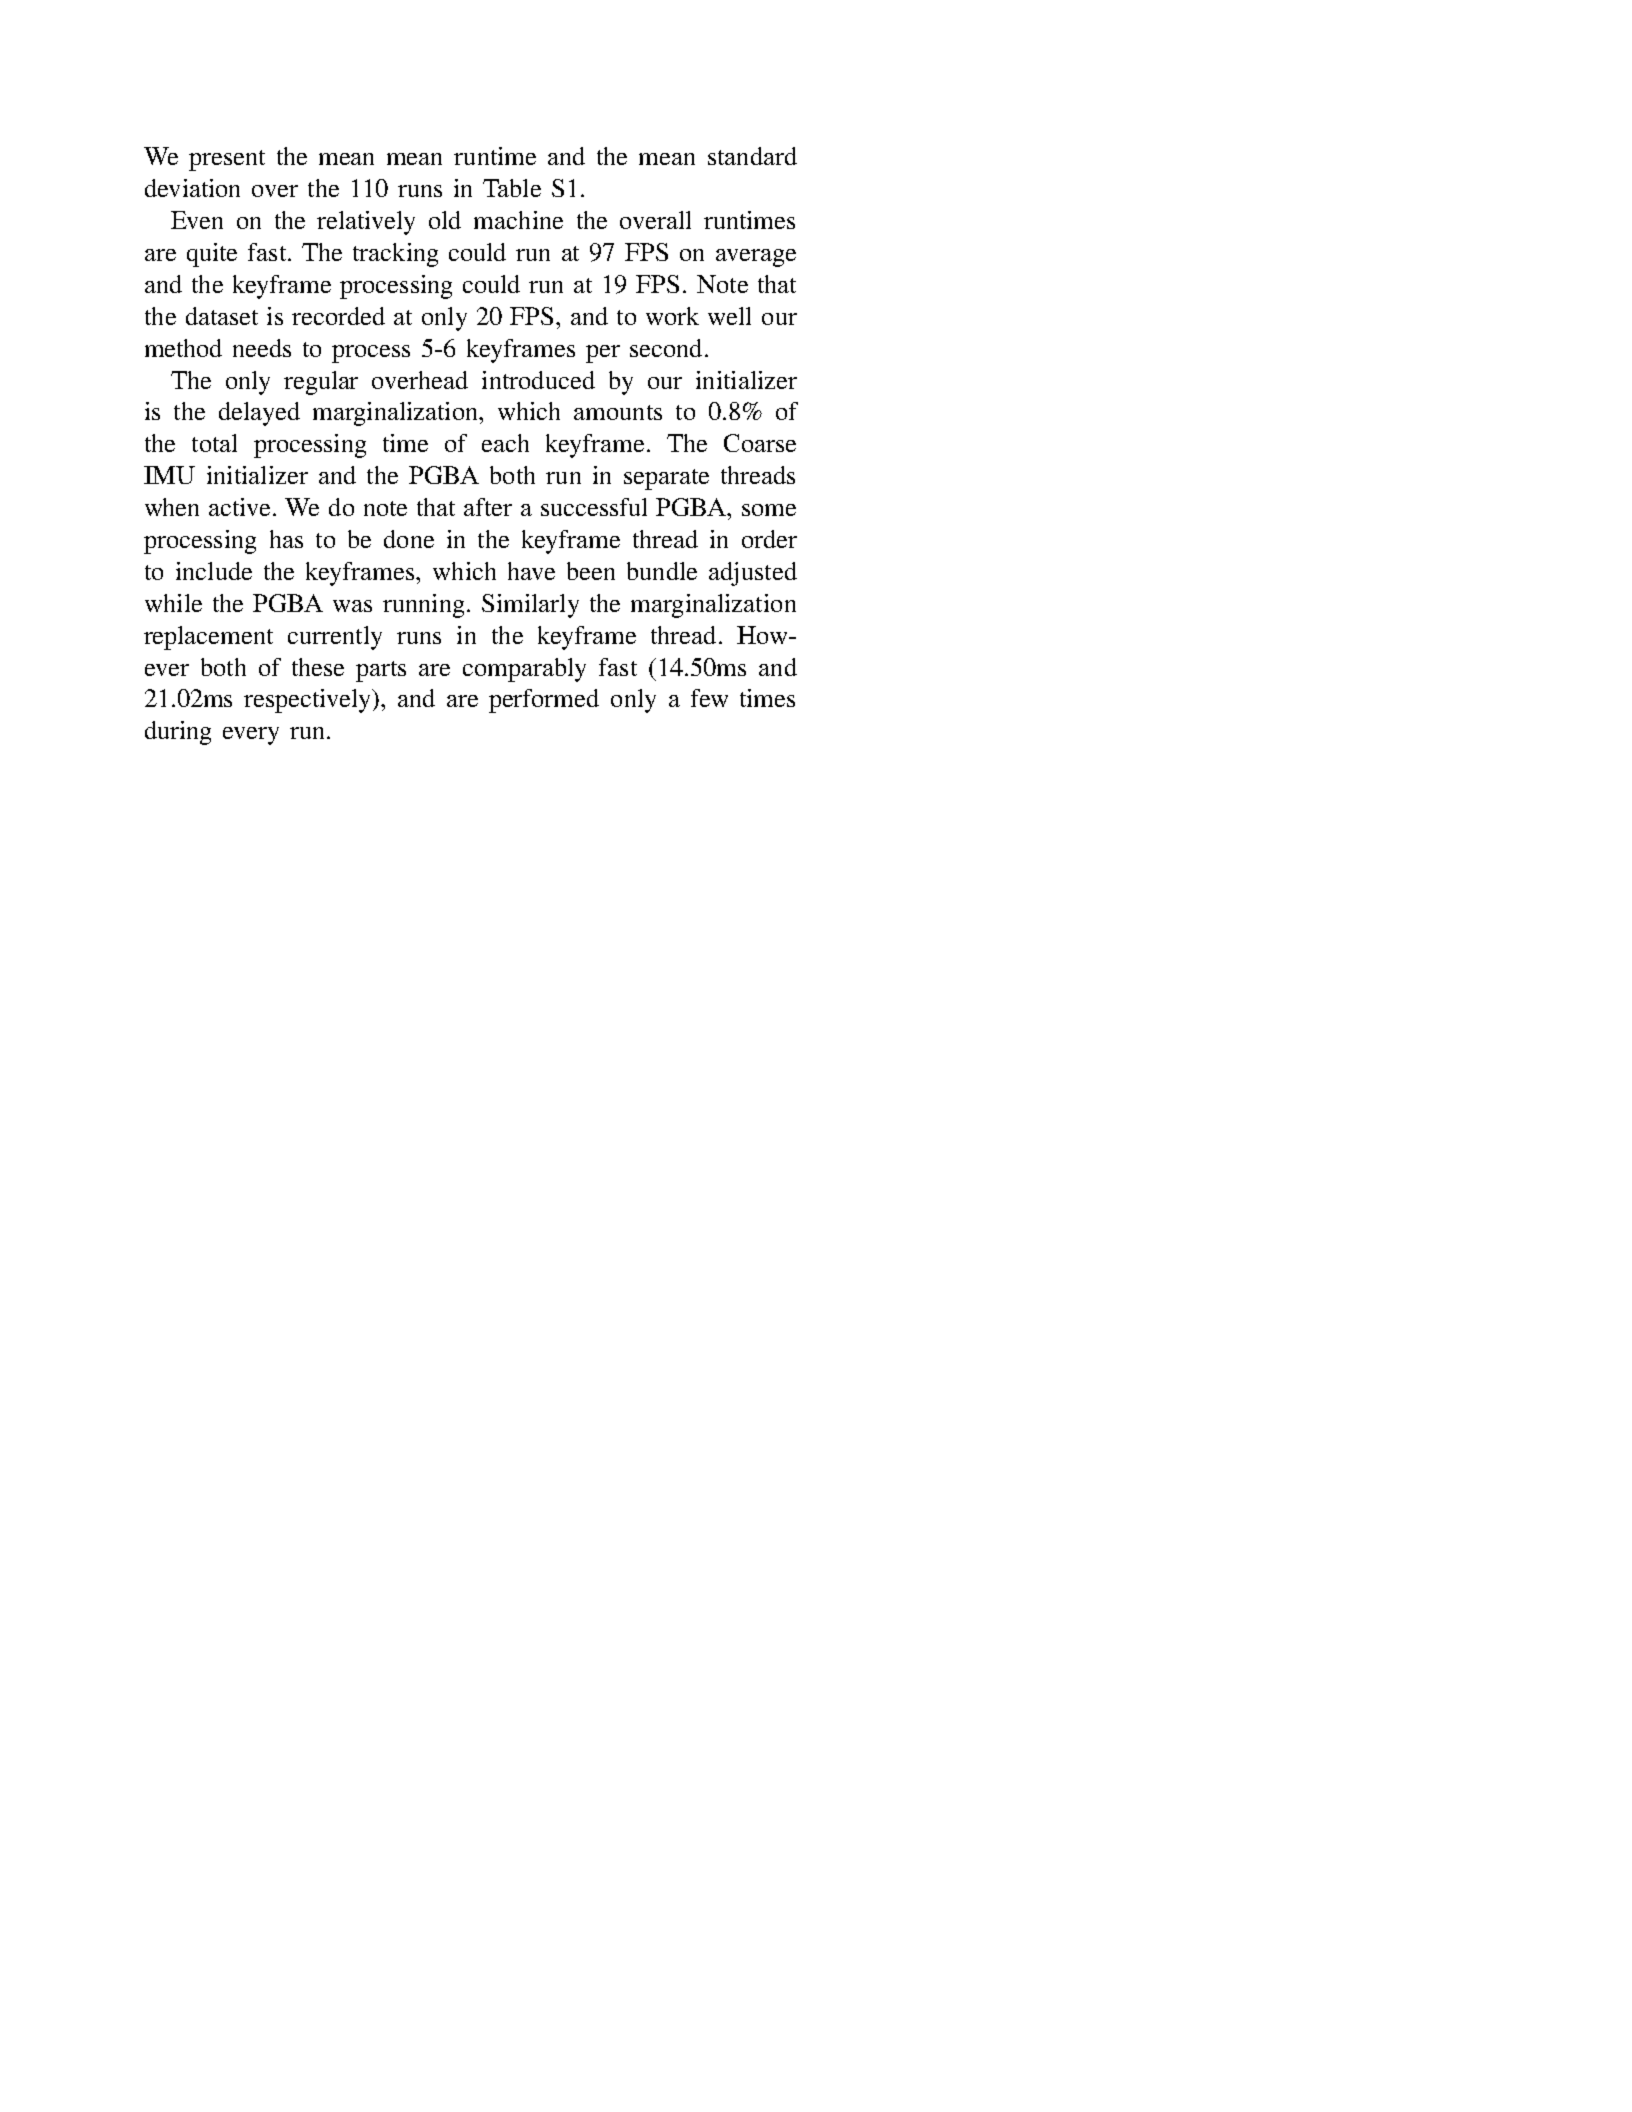 The width and height of the screenshot is (1632, 2112). I want to click on bundle, so click(662, 571).
